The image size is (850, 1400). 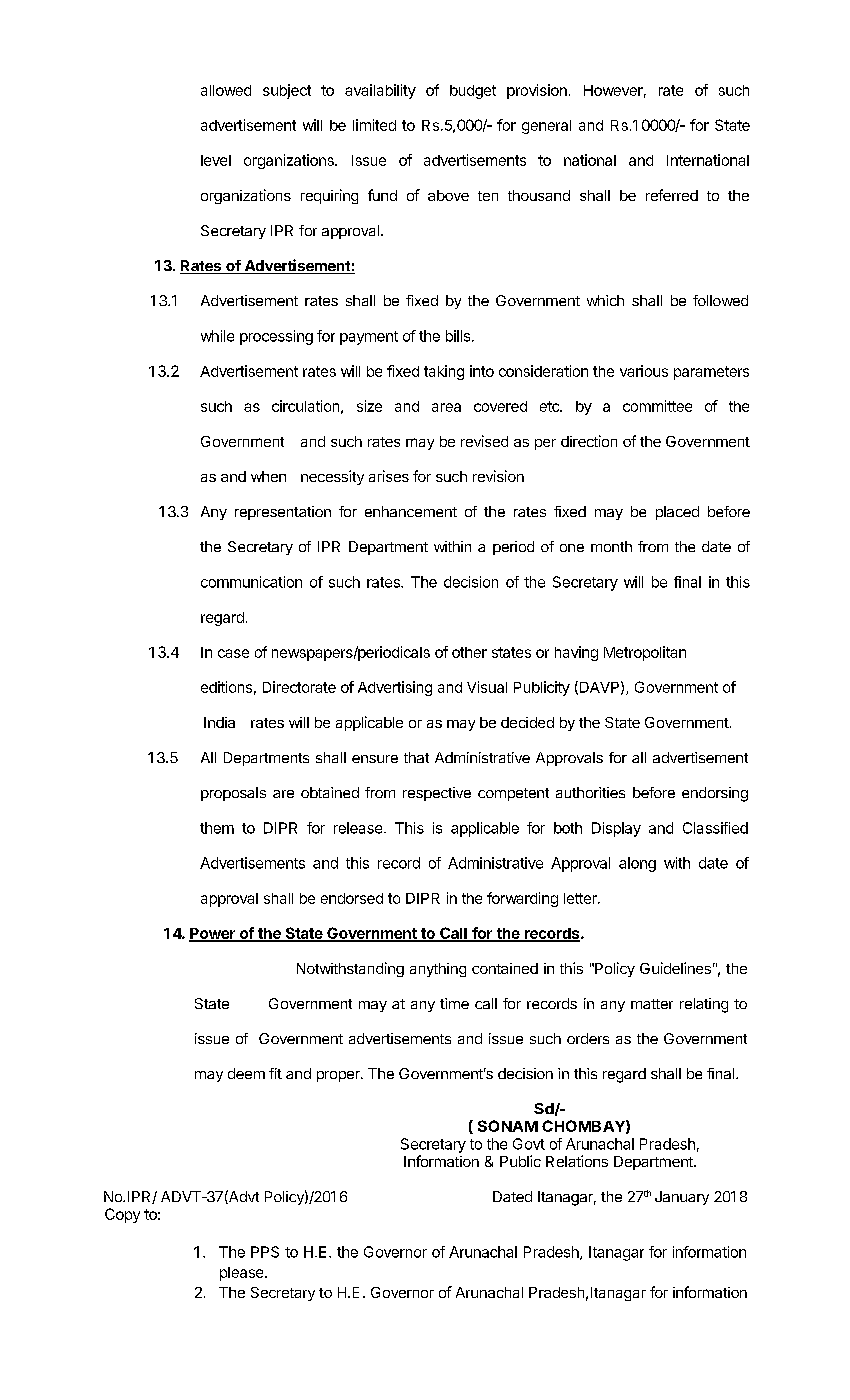 What do you see at coordinates (246, 1073) in the document?
I see `deem` at bounding box center [246, 1073].
